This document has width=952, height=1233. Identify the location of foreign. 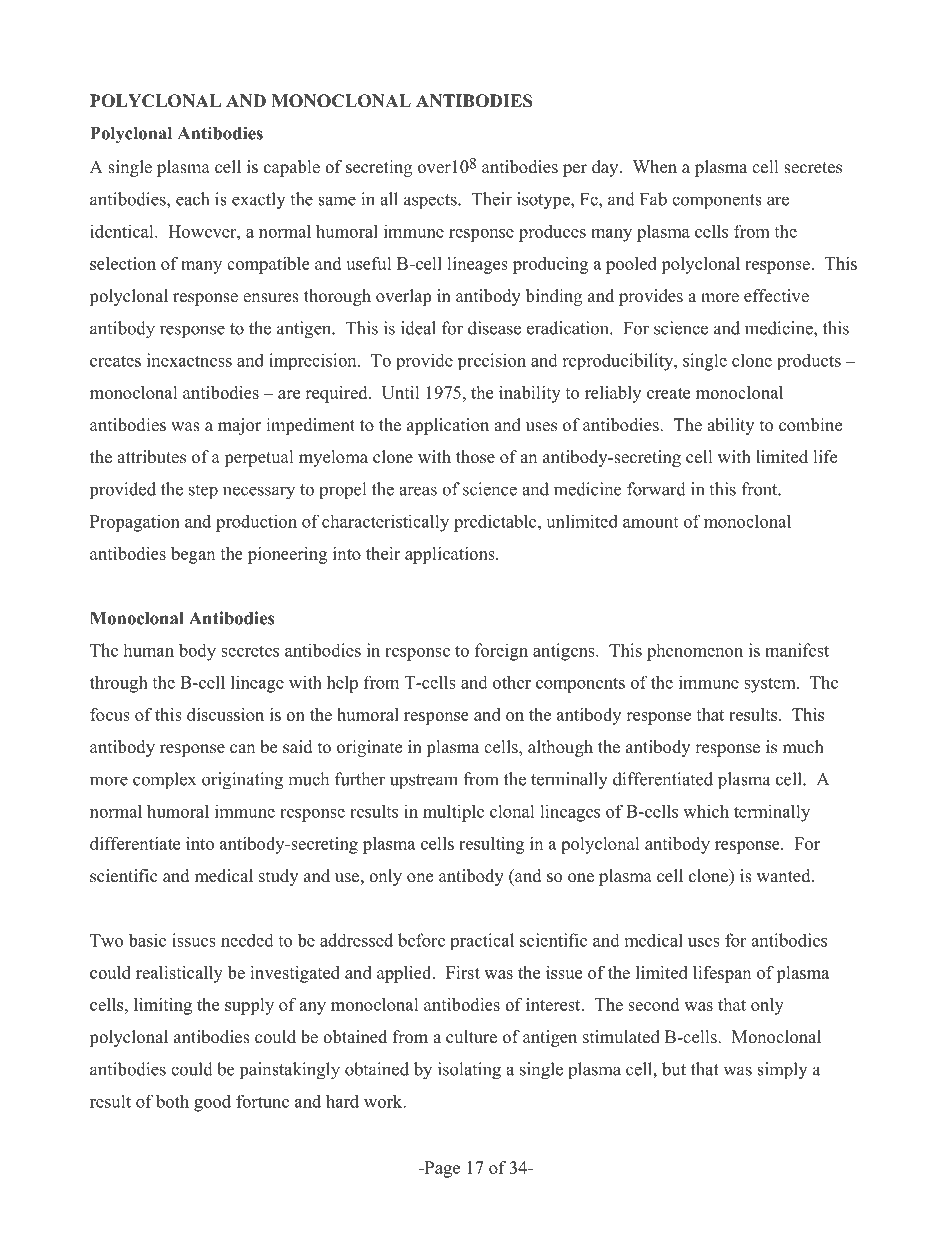
(501, 652).
